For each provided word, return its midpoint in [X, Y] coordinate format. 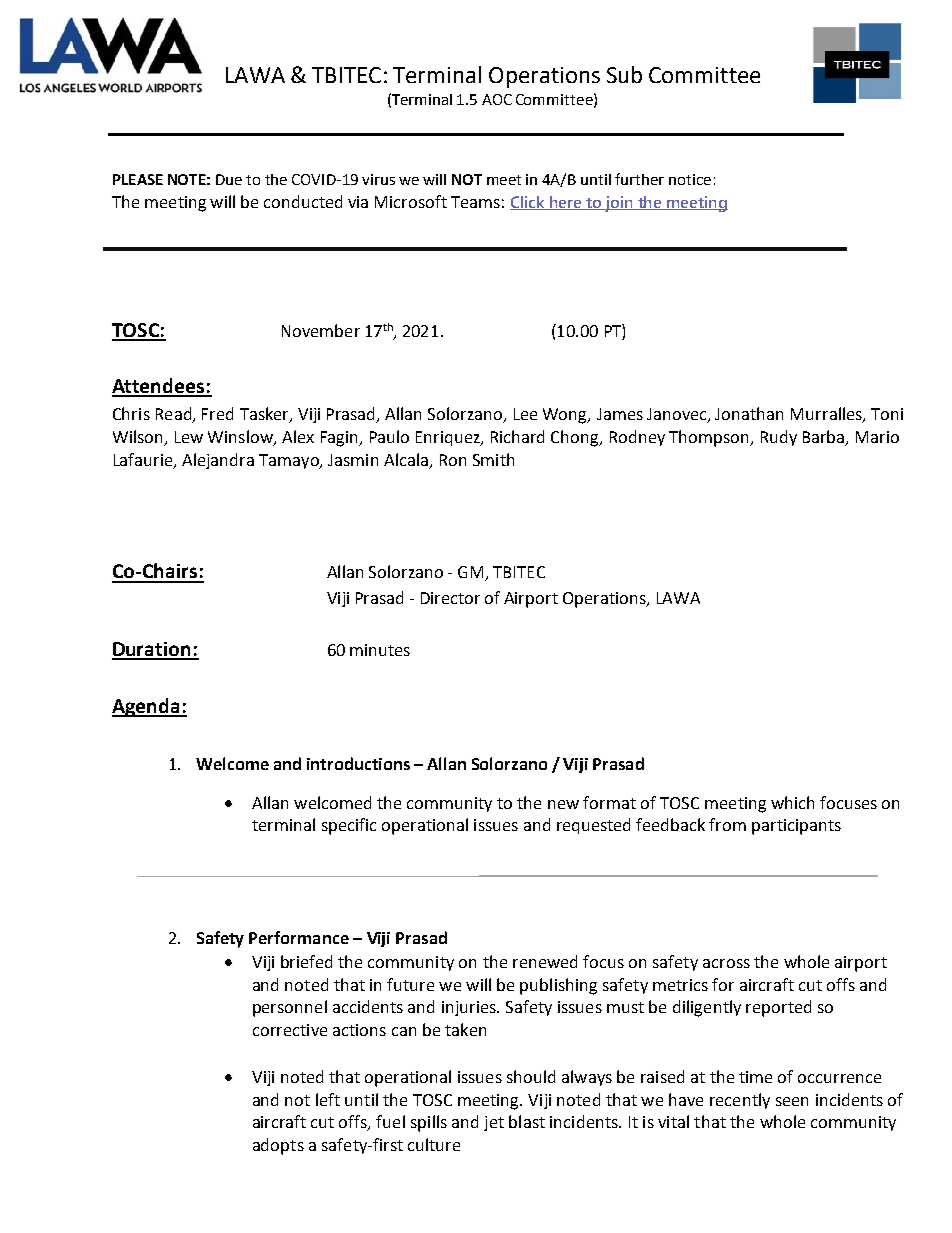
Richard [517, 436]
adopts [278, 1146]
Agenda [147, 707]
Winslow [241, 438]
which [792, 802]
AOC [497, 99]
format [609, 802]
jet [494, 1123]
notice [690, 179]
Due [229, 179]
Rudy [779, 438]
